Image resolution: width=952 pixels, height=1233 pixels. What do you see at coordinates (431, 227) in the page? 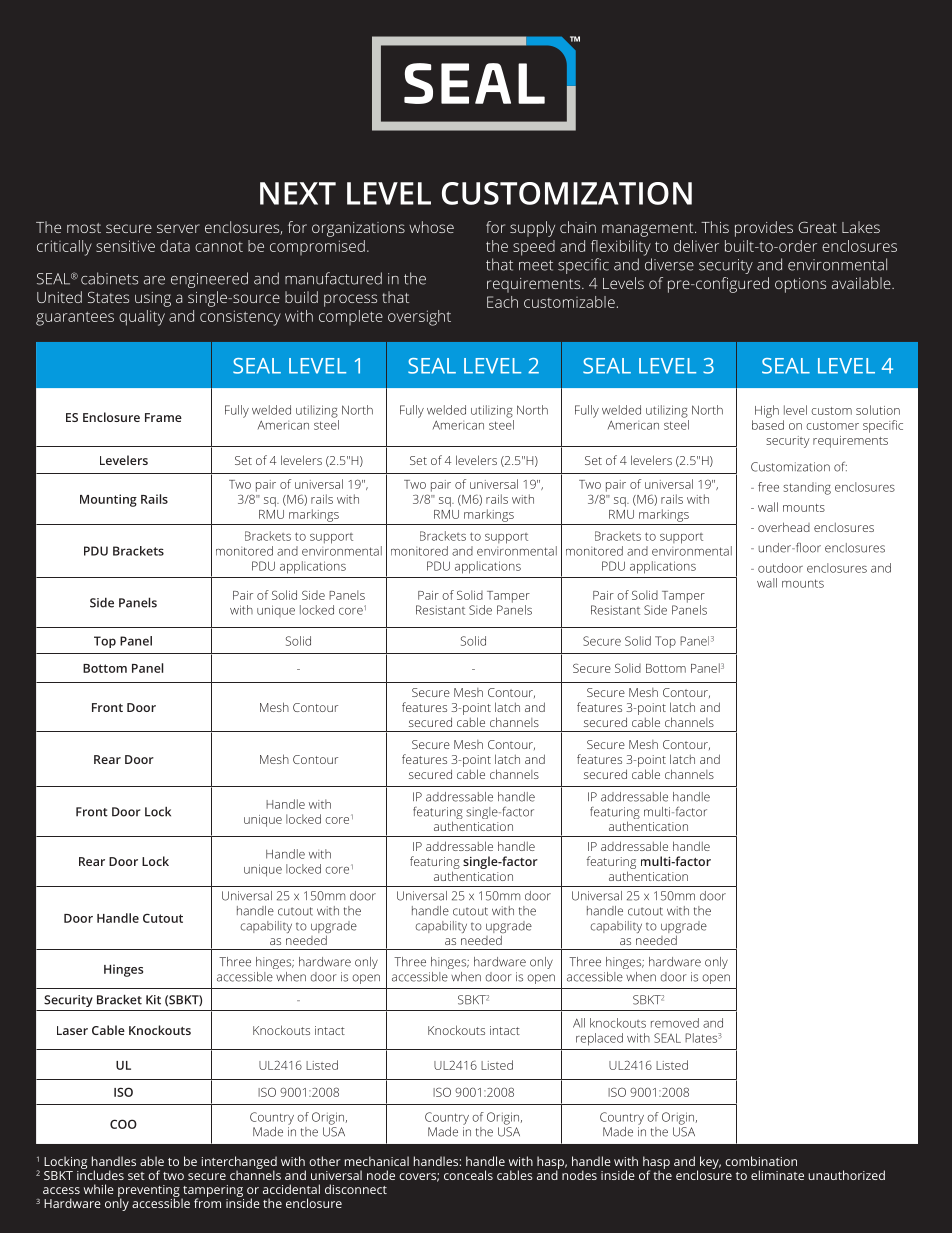
I see `whose` at bounding box center [431, 227].
